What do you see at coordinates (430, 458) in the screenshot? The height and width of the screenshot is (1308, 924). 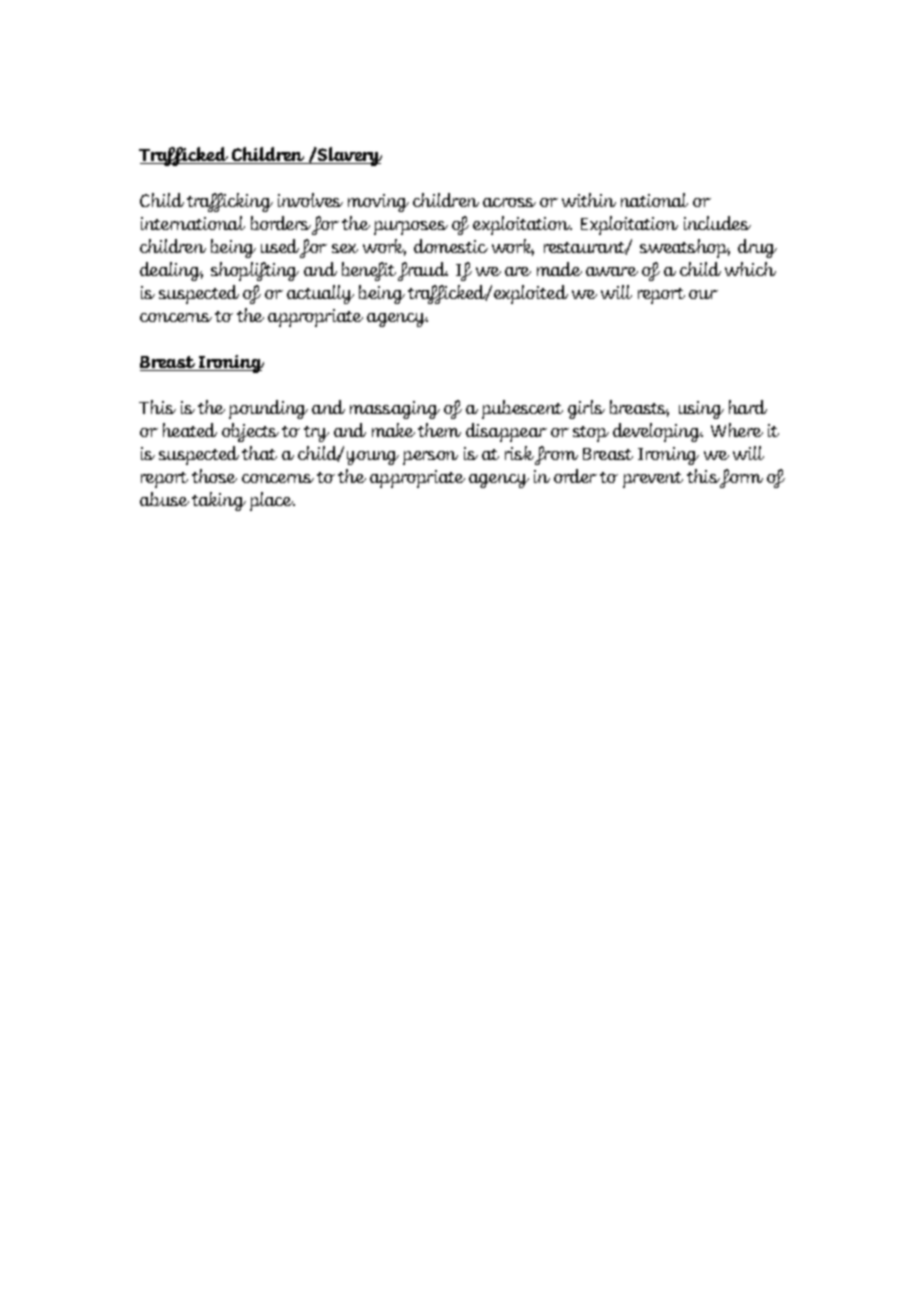 I see `person` at bounding box center [430, 458].
